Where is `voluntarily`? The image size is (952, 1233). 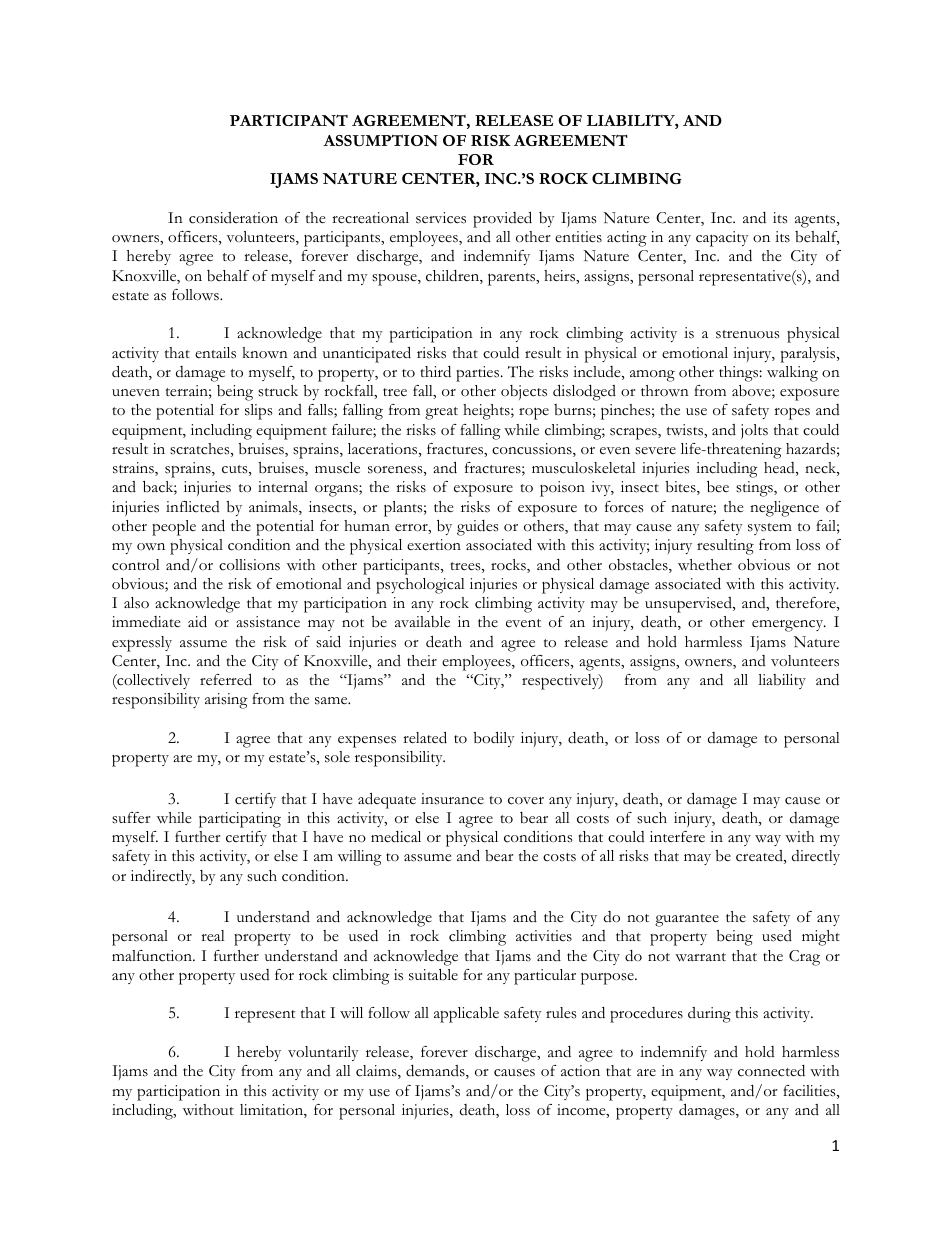 voluntarily is located at coordinates (323, 1053).
